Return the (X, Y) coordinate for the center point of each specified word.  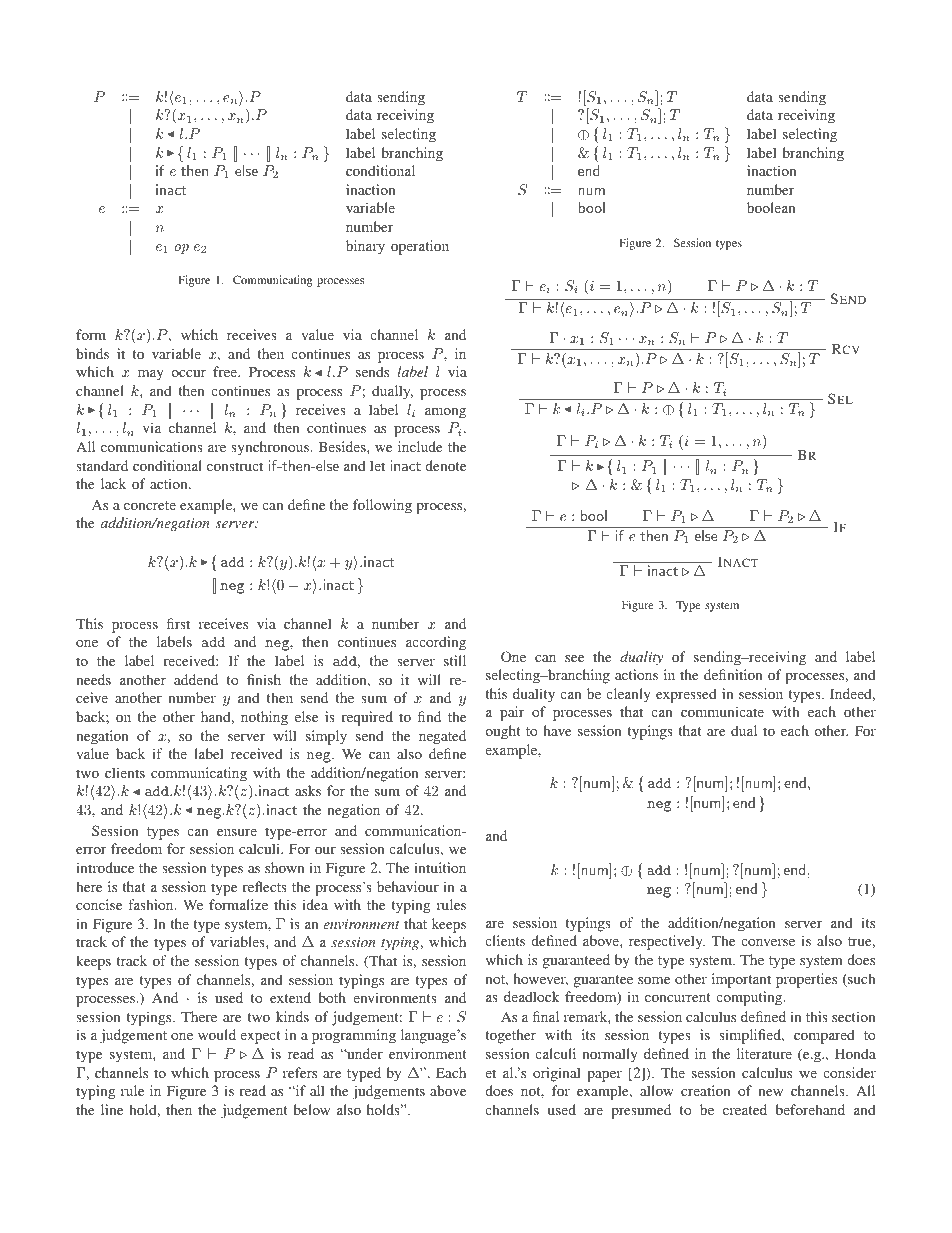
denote (445, 465)
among (445, 413)
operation (420, 247)
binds (92, 353)
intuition (440, 867)
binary (365, 247)
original (557, 1074)
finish (264, 679)
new (771, 1092)
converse (768, 942)
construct (235, 466)
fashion (152, 904)
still (455, 660)
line (112, 1109)
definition (733, 674)
